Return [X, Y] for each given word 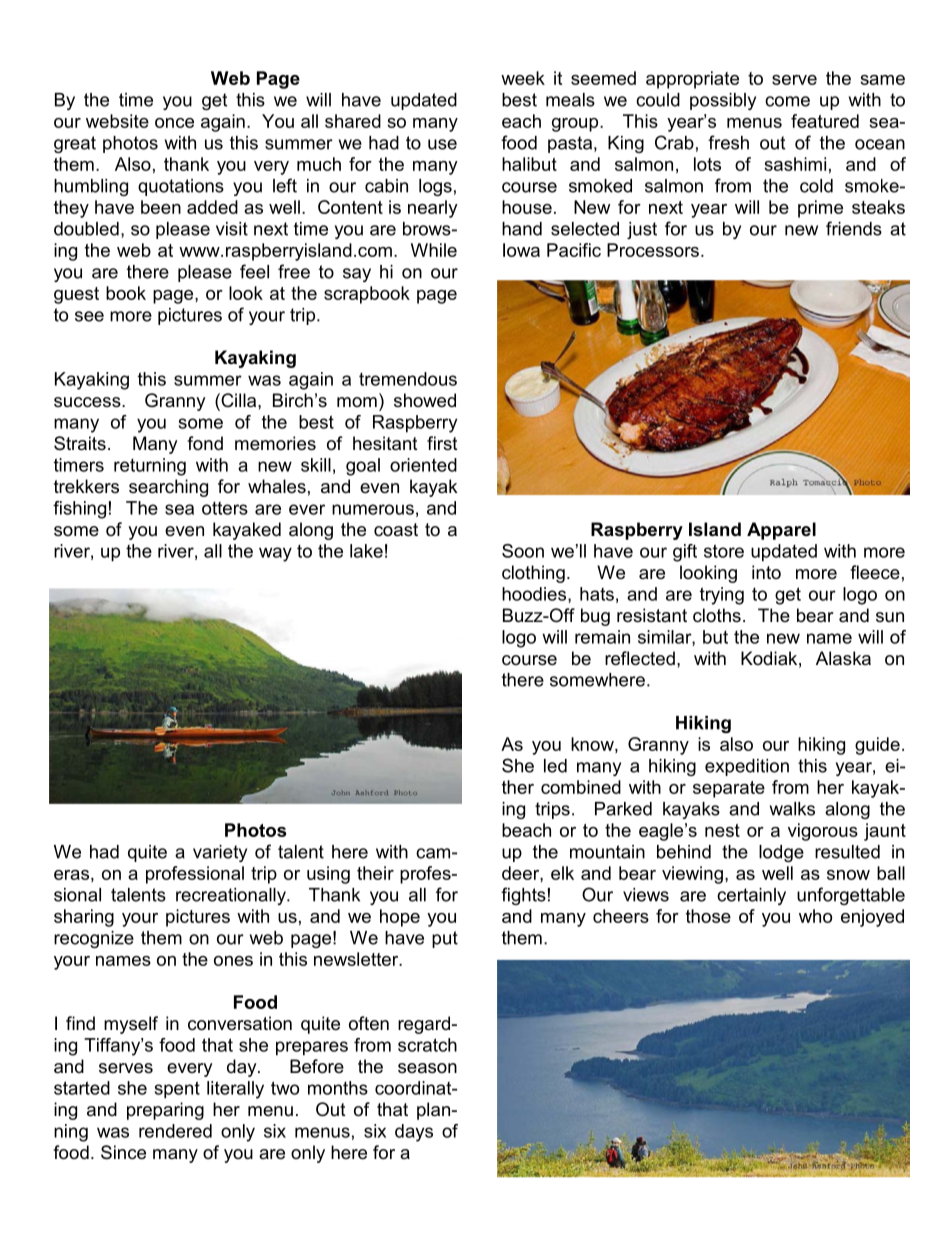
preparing [165, 1111]
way [275, 554]
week [523, 78]
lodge [781, 853]
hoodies [535, 595]
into [766, 572]
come [787, 101]
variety [220, 853]
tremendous [408, 379]
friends [854, 228]
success [88, 402]
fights [523, 896]
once [174, 123]
